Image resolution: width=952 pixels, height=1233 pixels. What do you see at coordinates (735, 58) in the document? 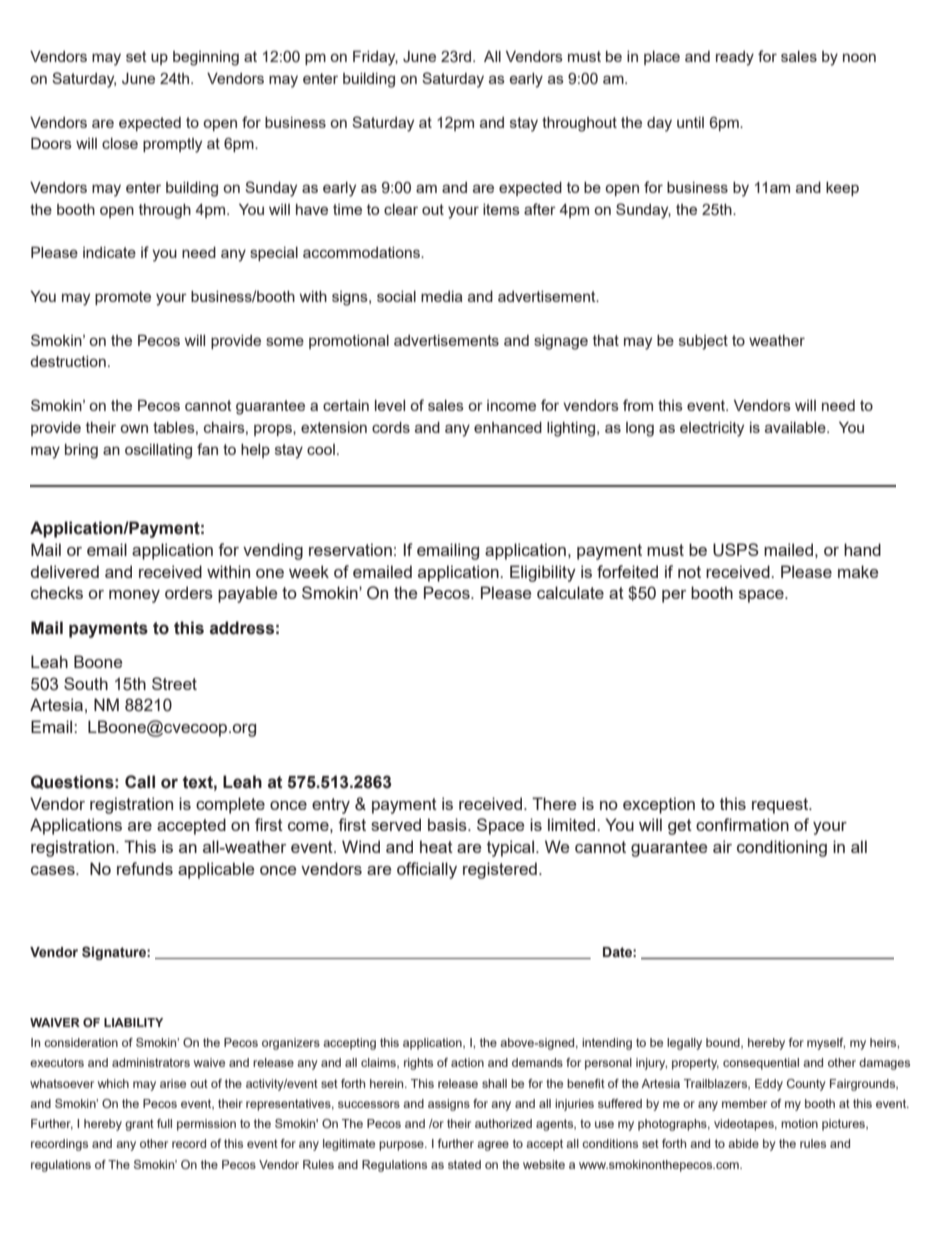
I see `ready` at bounding box center [735, 58].
